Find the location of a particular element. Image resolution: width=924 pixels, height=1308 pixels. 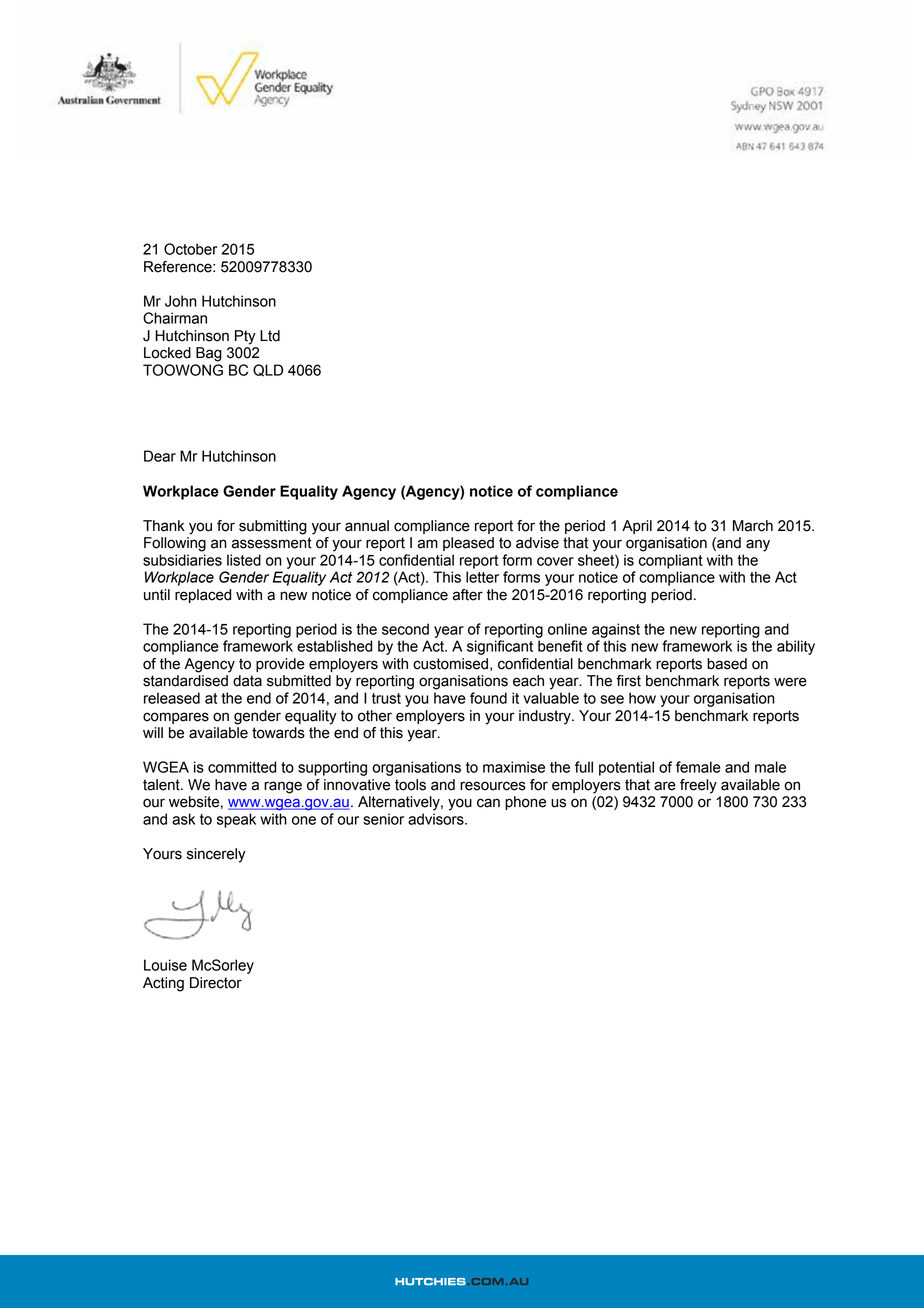

Director is located at coordinates (216, 983).
